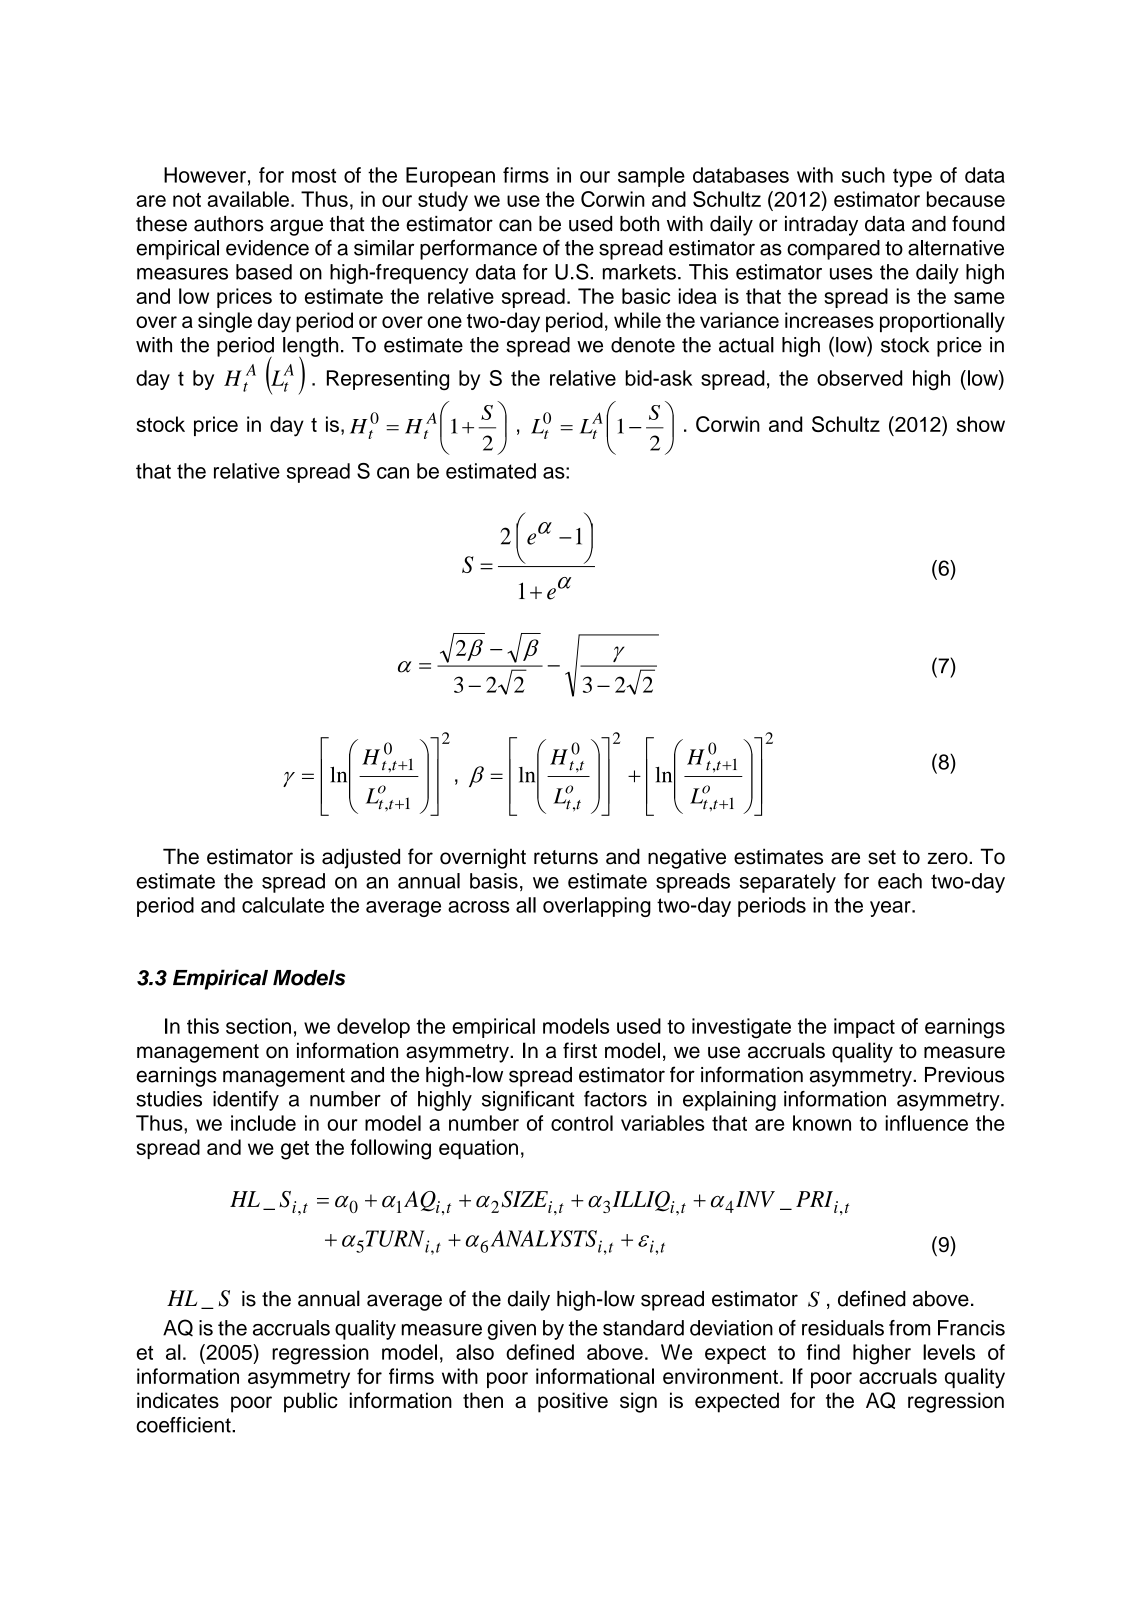 This screenshot has height=1613, width=1141. I want to click on impact, so click(864, 1028).
